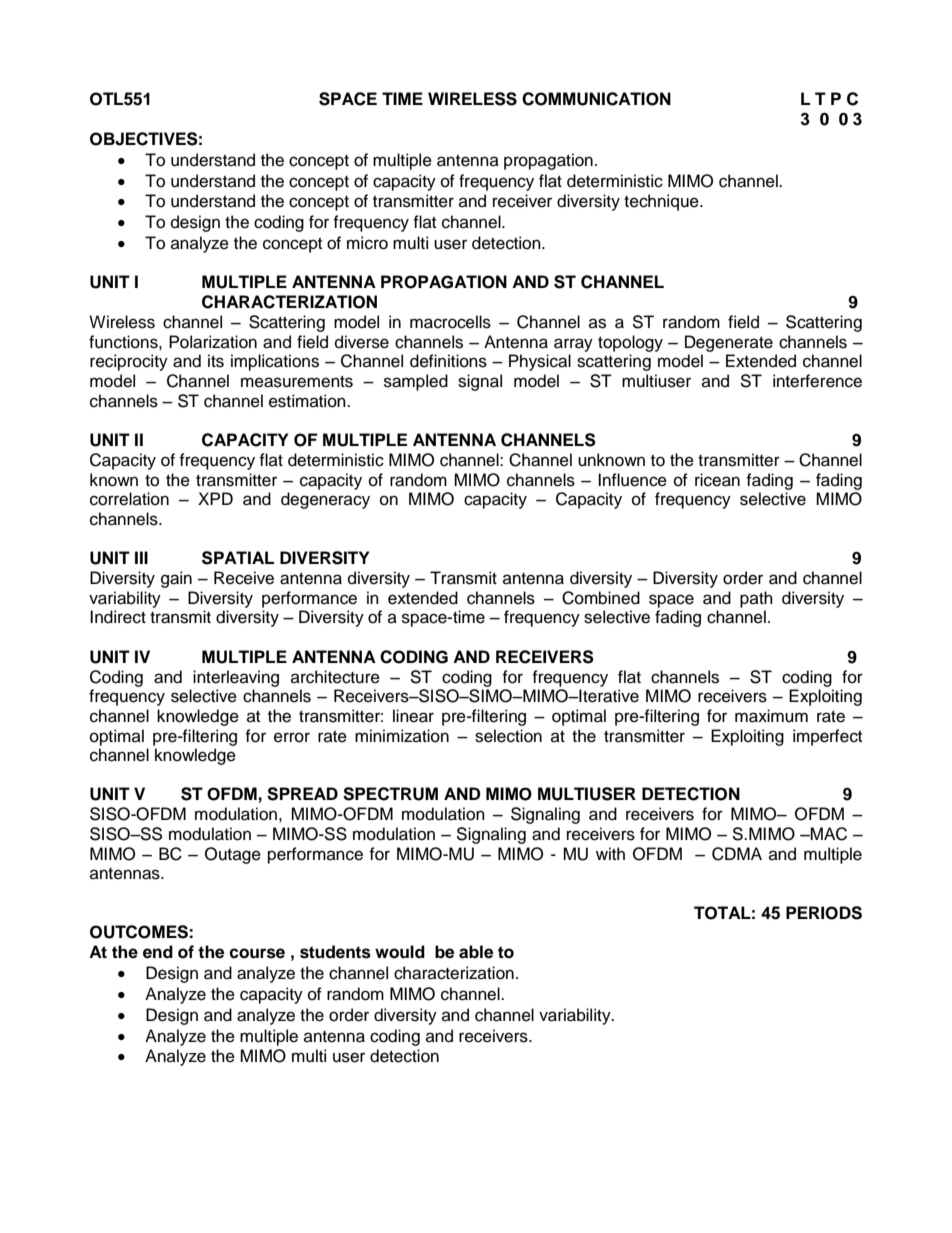 This page has width=952, height=1233. Describe the element at coordinates (238, 558) in the page. I see `SPATIAL` at that location.
